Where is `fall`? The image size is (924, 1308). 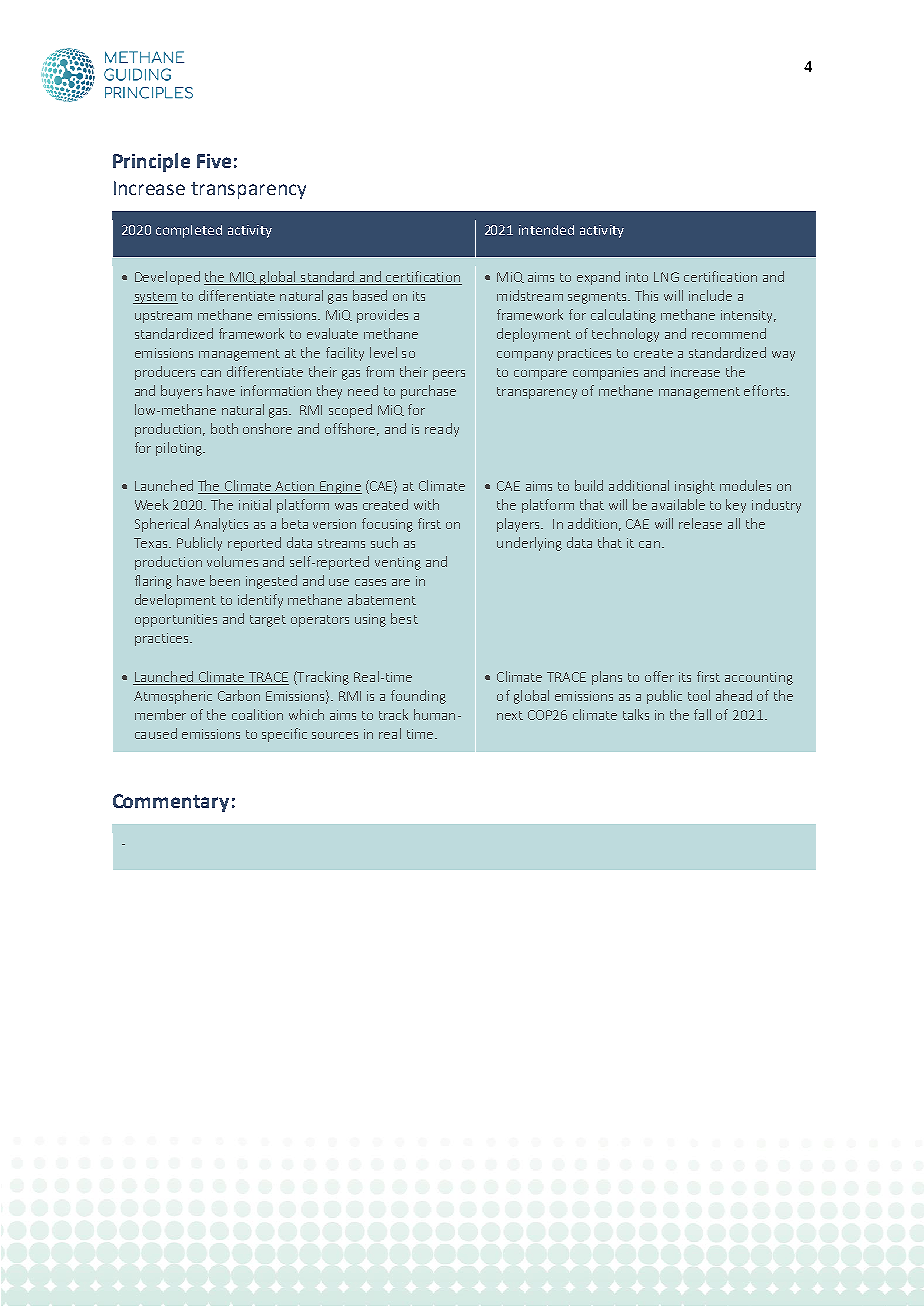 fall is located at coordinates (702, 714).
